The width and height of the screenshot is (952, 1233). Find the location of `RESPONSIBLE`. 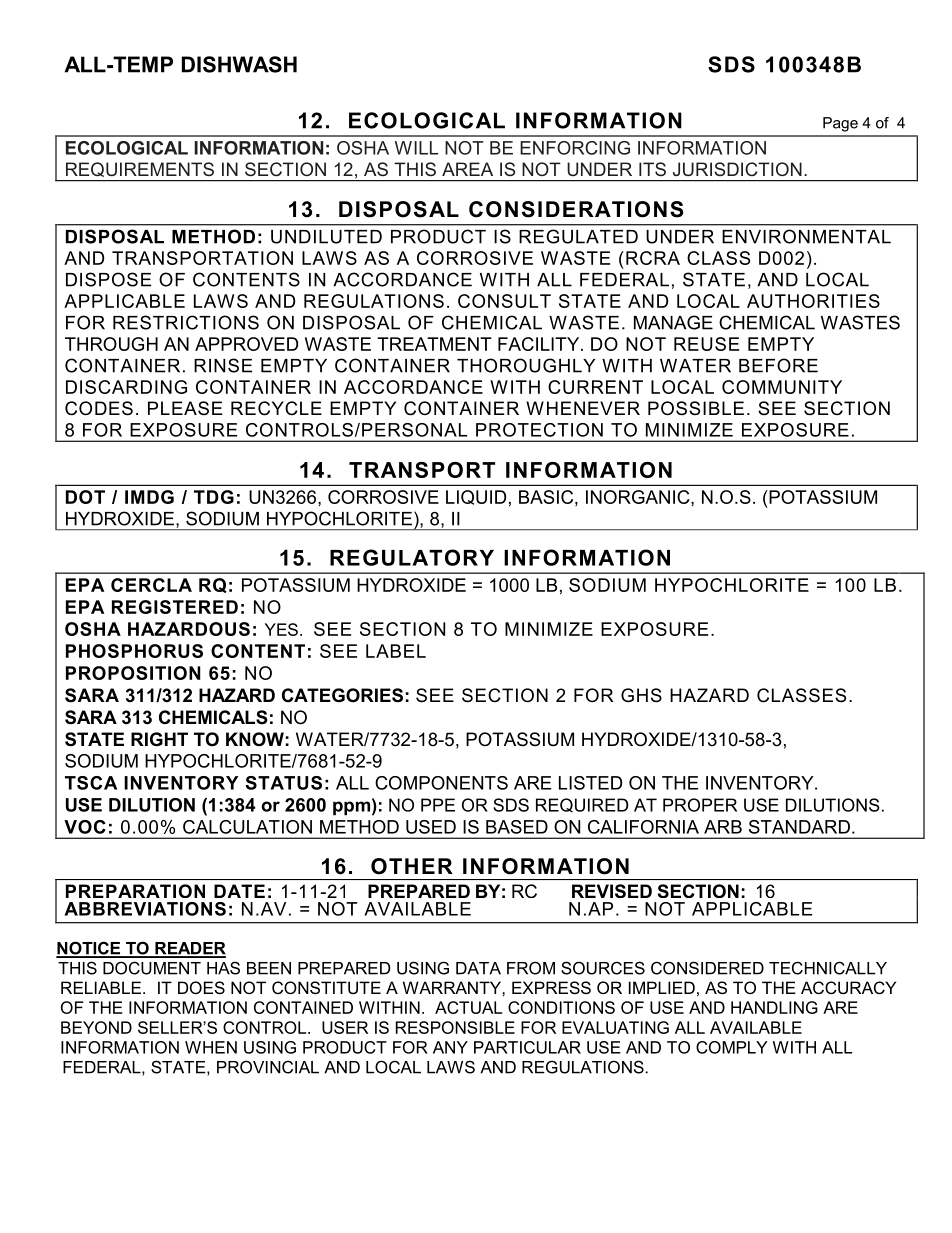

RESPONSIBLE is located at coordinates (455, 1027).
